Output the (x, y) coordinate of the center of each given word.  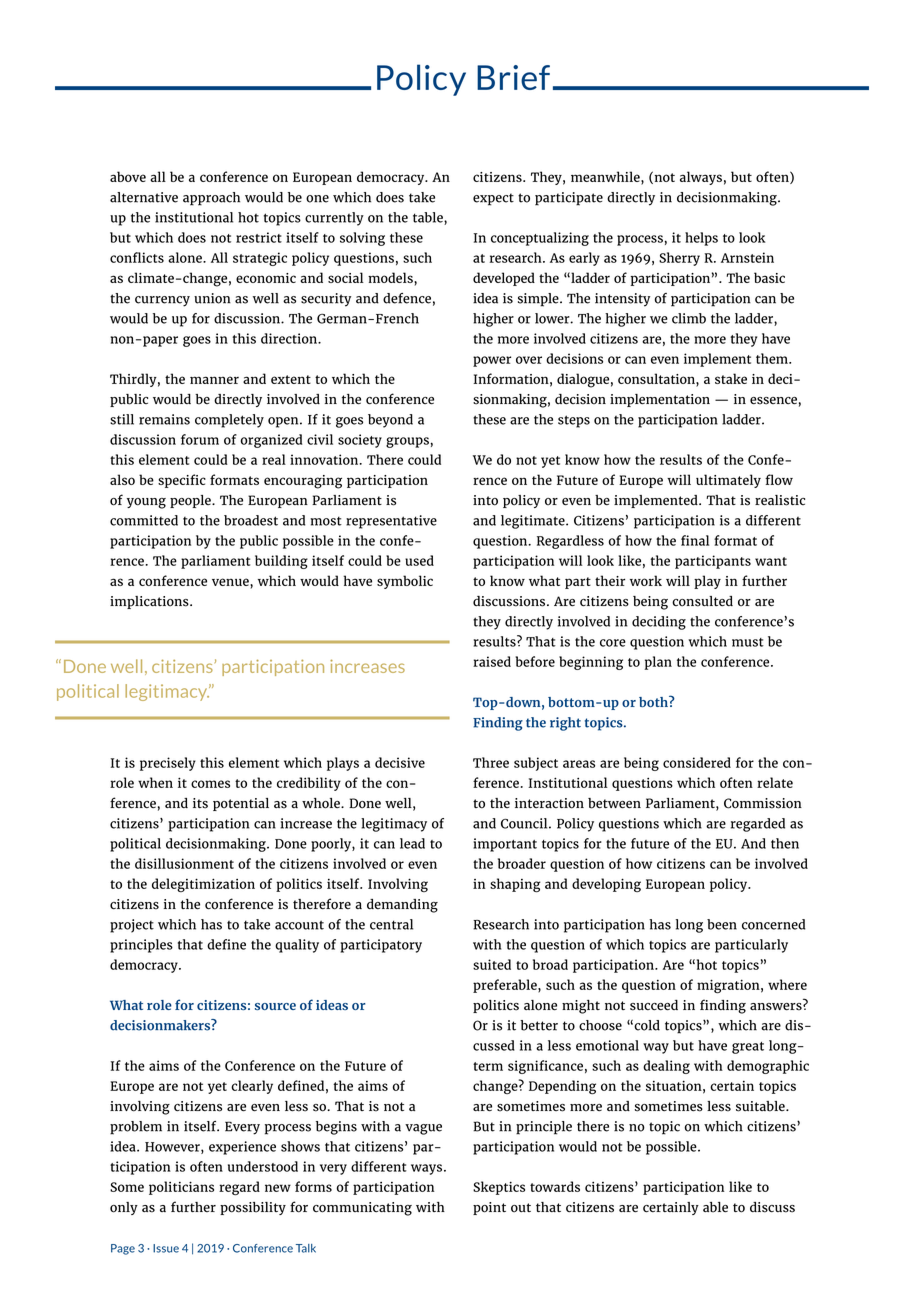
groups (407, 442)
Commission (763, 803)
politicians (181, 1188)
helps (701, 239)
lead (412, 843)
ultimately (728, 481)
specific (182, 481)
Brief (513, 77)
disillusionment (184, 863)
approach (211, 199)
